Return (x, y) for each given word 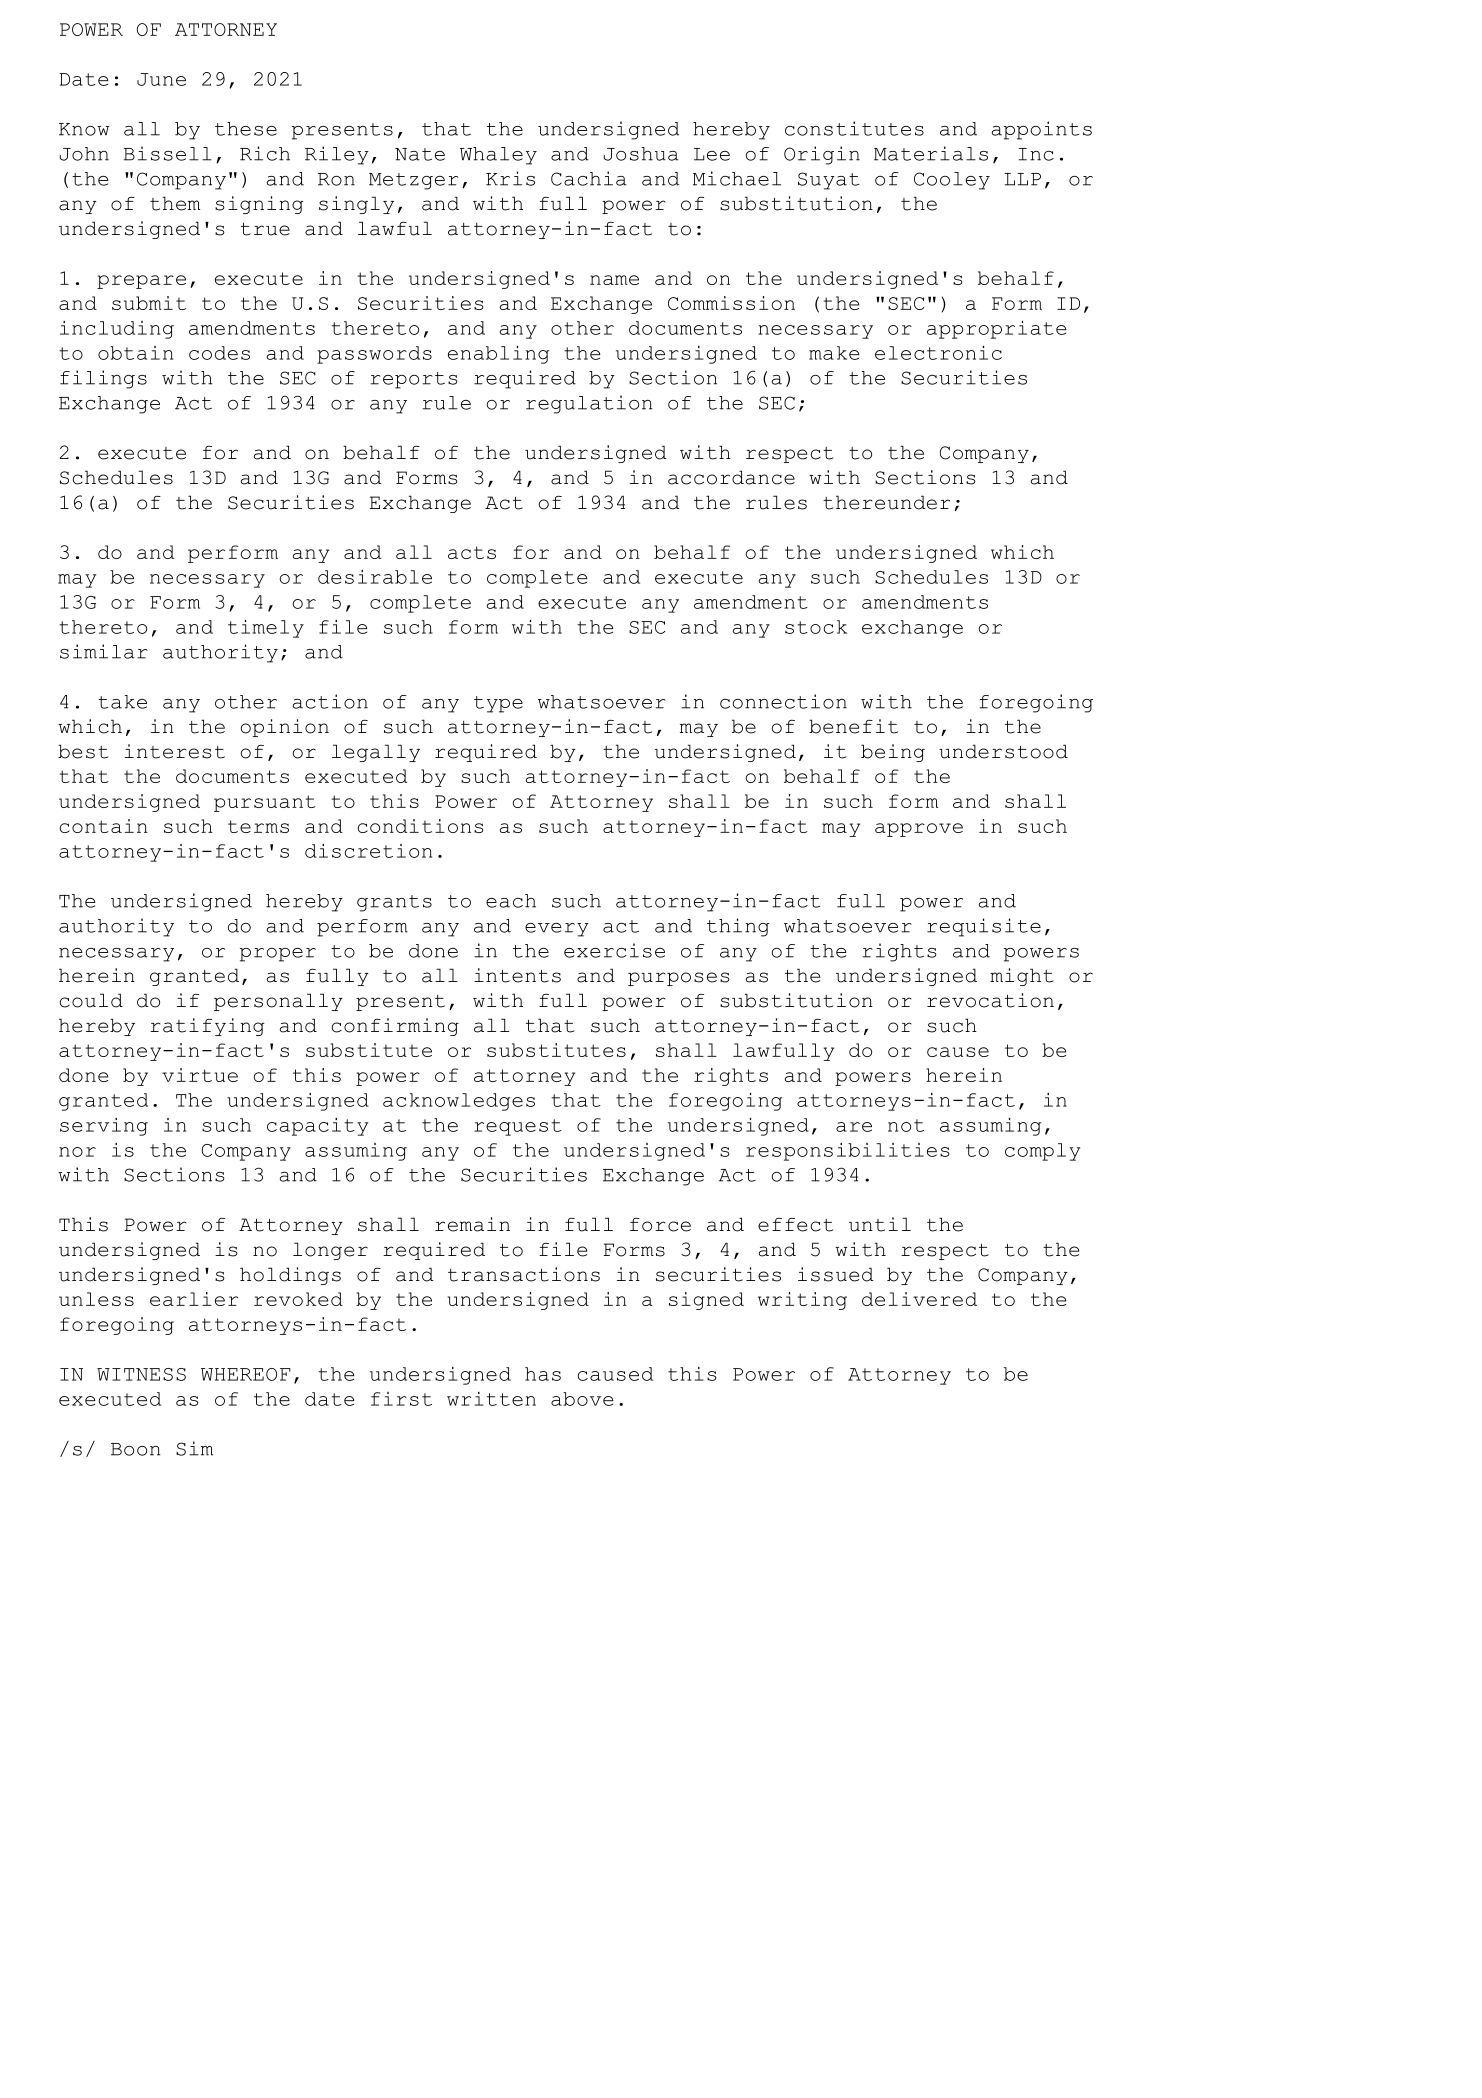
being (893, 753)
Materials (931, 153)
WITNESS (141, 1374)
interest (175, 751)
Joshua (641, 154)
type (498, 704)
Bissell (168, 153)
